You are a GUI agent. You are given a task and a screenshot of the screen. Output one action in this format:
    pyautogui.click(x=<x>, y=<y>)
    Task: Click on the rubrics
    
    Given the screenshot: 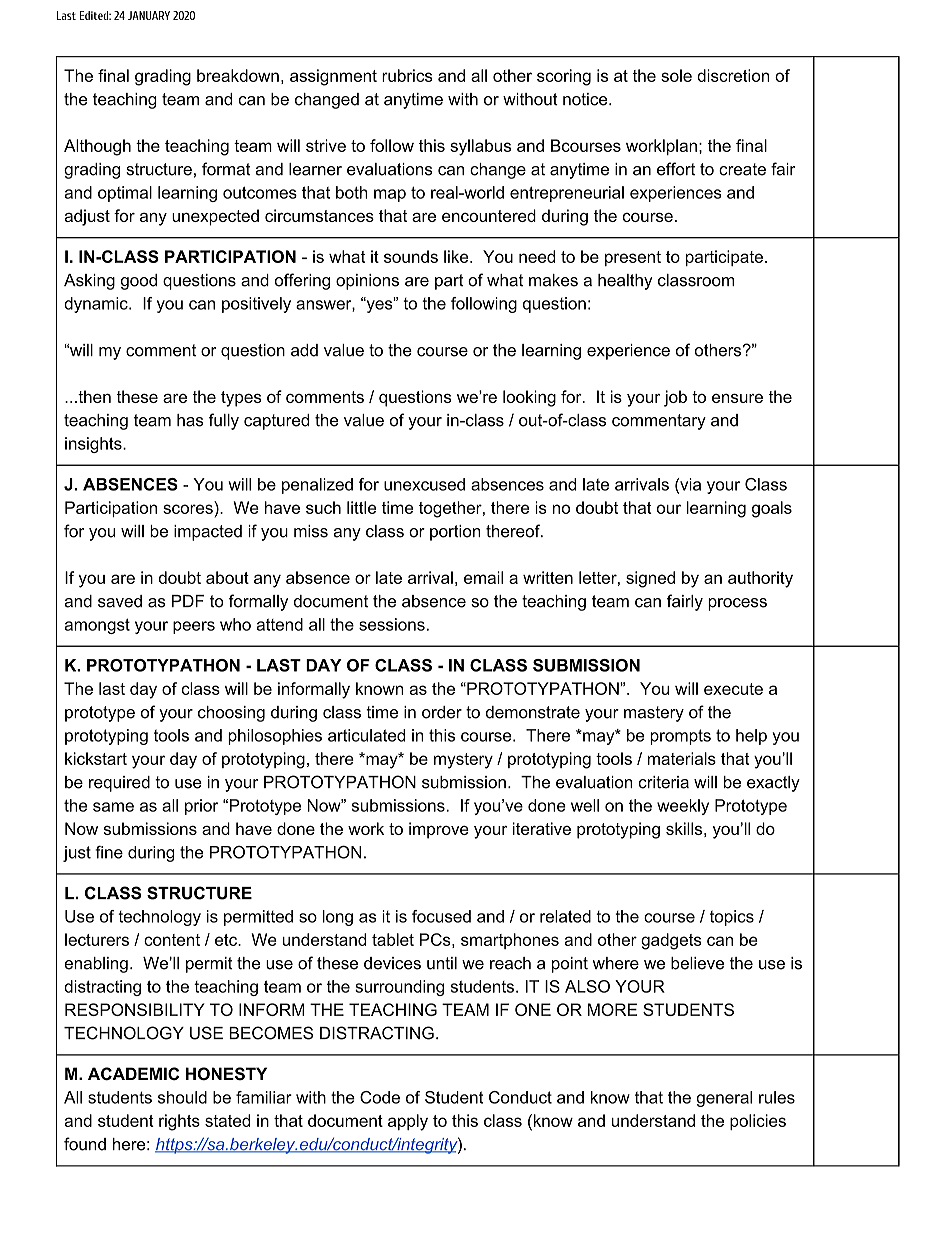 What is the action you would take?
    pyautogui.click(x=407, y=75)
